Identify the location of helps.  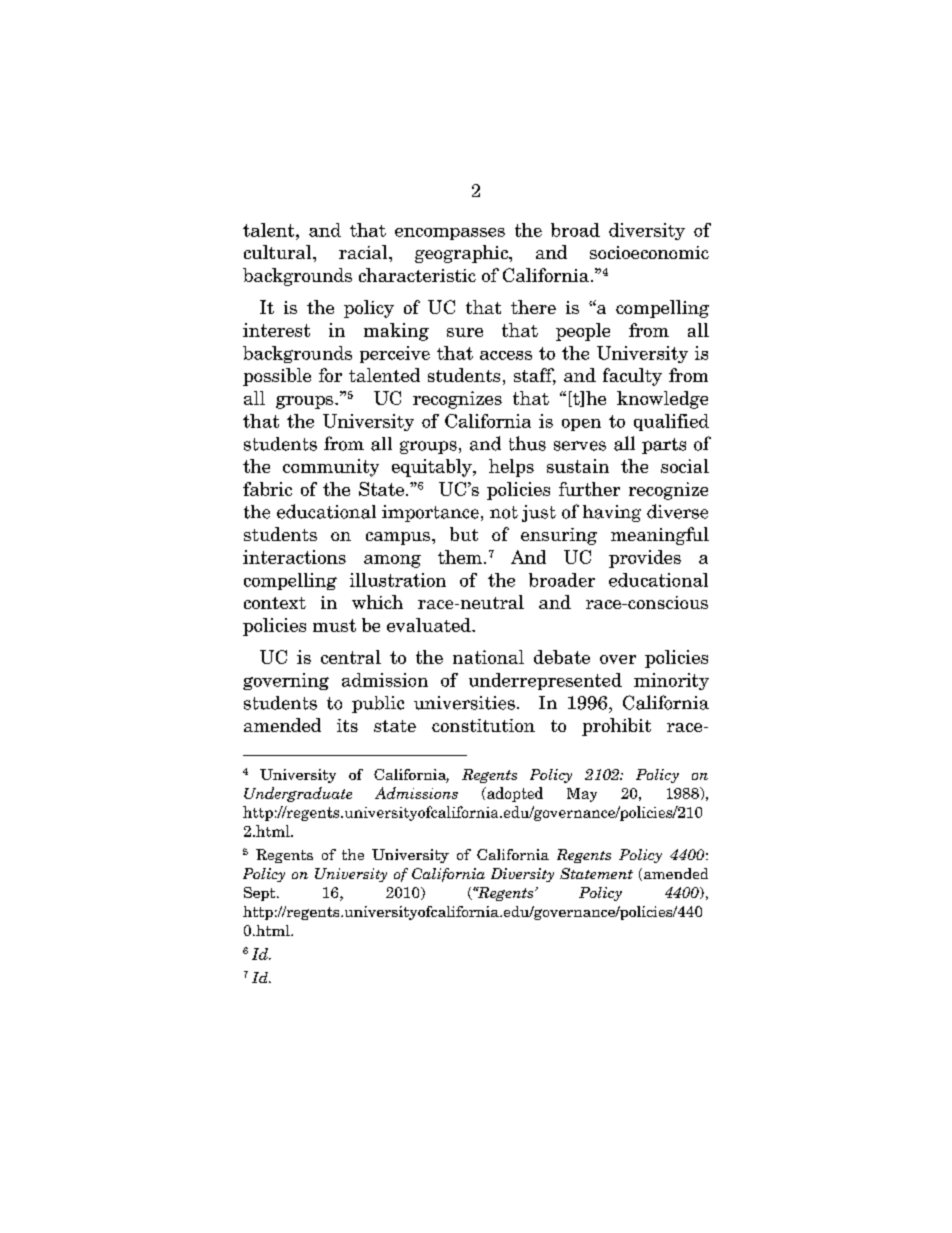
(511, 468).
